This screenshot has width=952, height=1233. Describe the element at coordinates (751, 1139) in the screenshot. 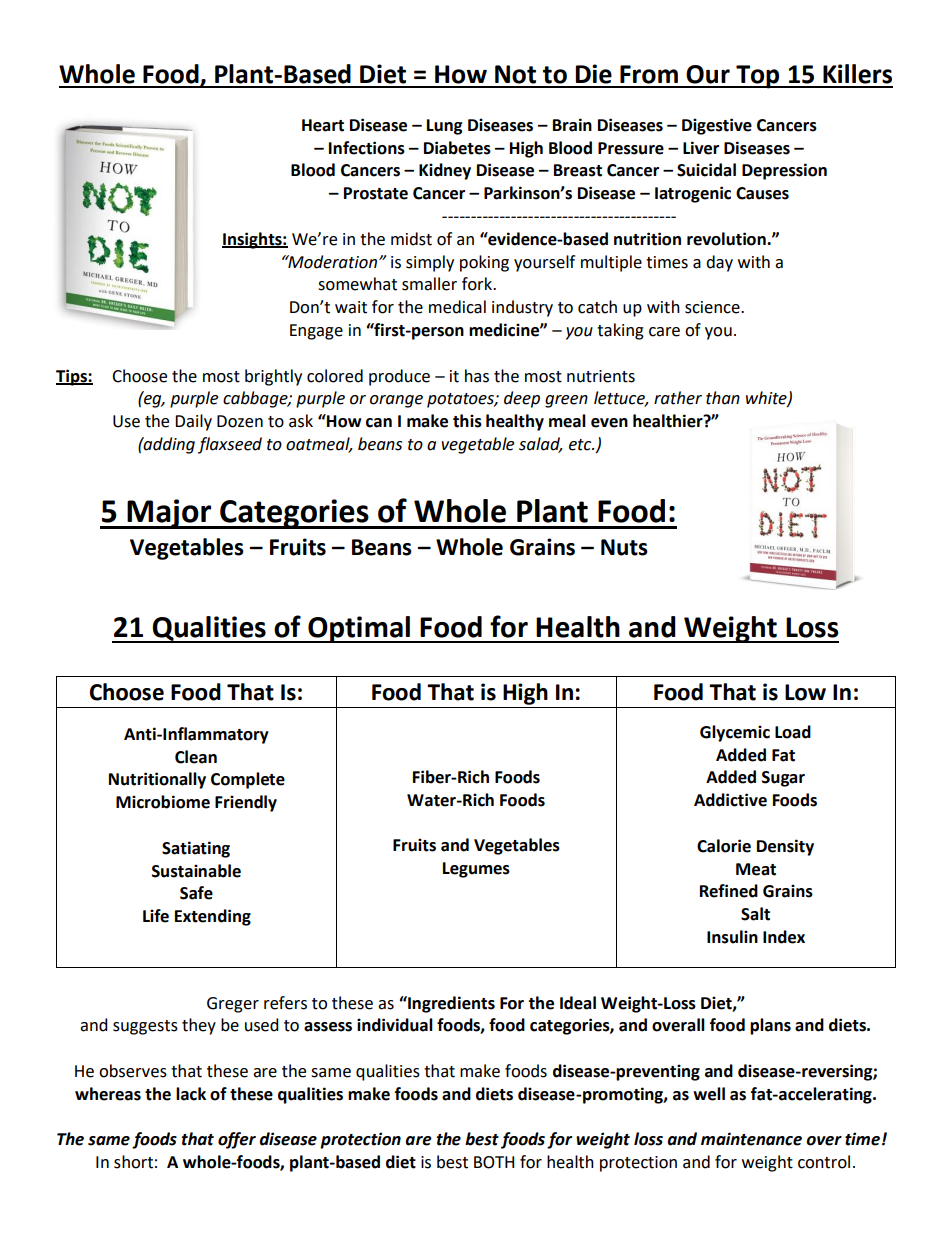

I see `maintenance` at that location.
